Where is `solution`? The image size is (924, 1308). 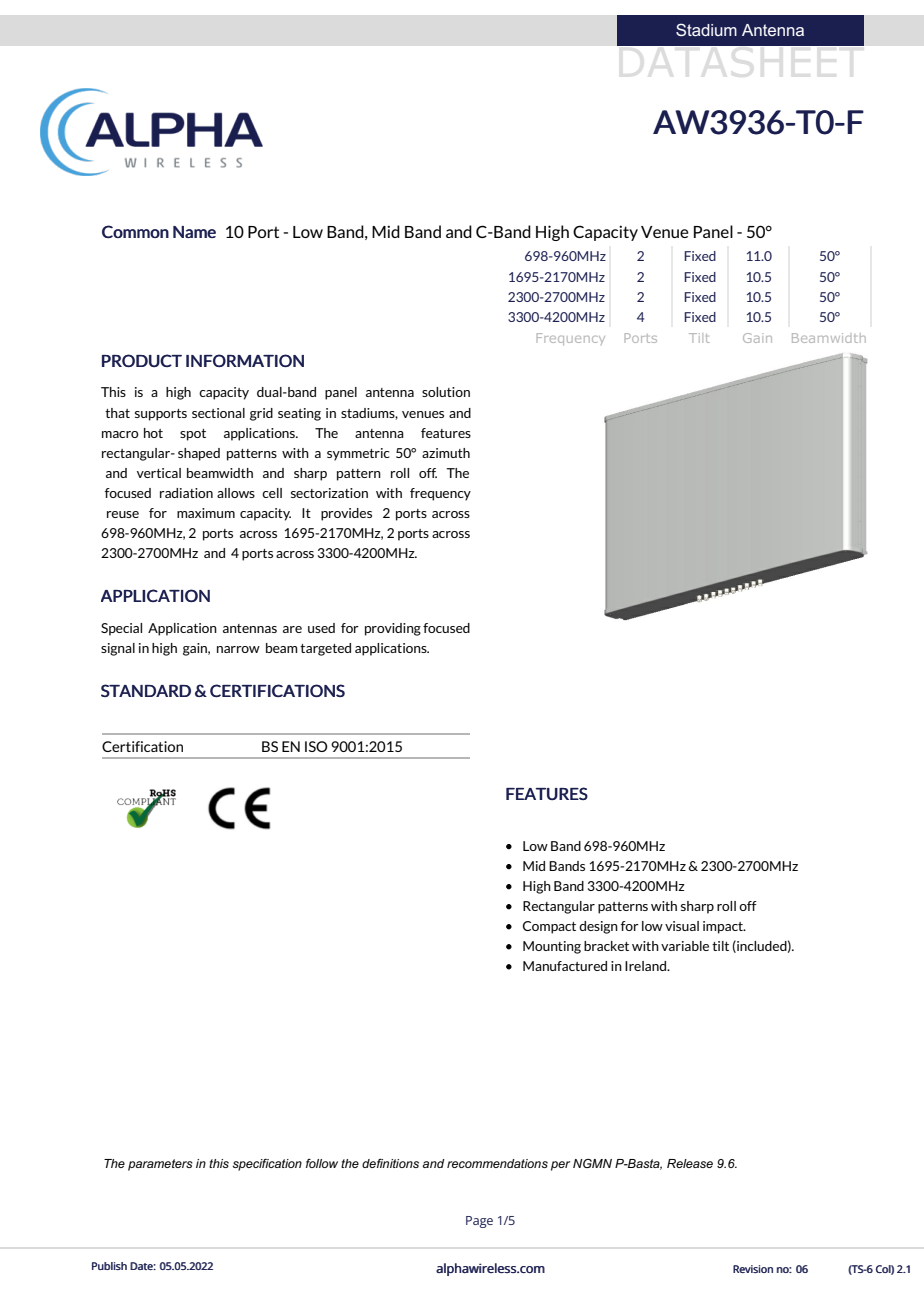 solution is located at coordinates (446, 392).
